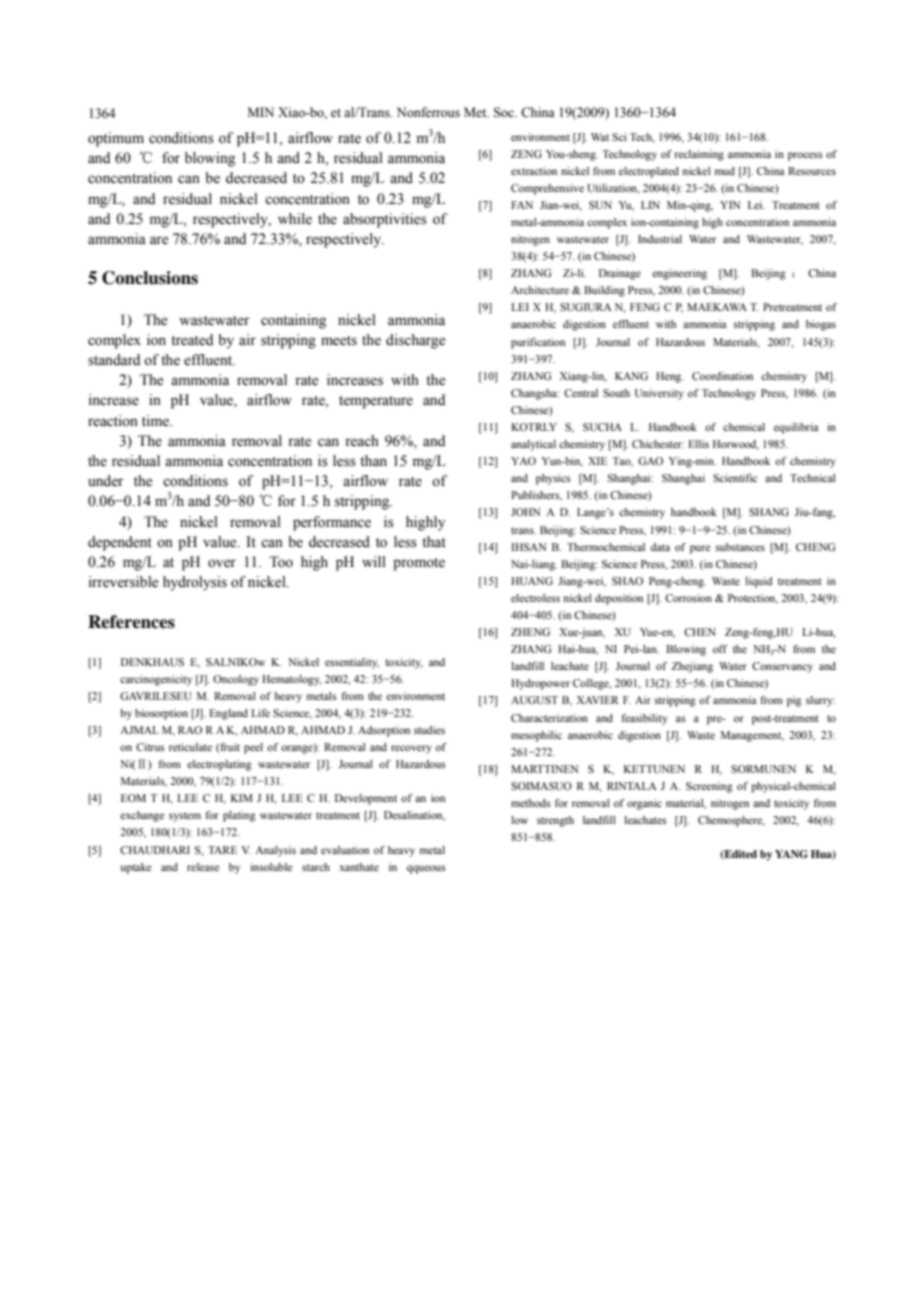 This screenshot has width=924, height=1308. What do you see at coordinates (150, 278) in the screenshot?
I see `Conclusions` at bounding box center [150, 278].
